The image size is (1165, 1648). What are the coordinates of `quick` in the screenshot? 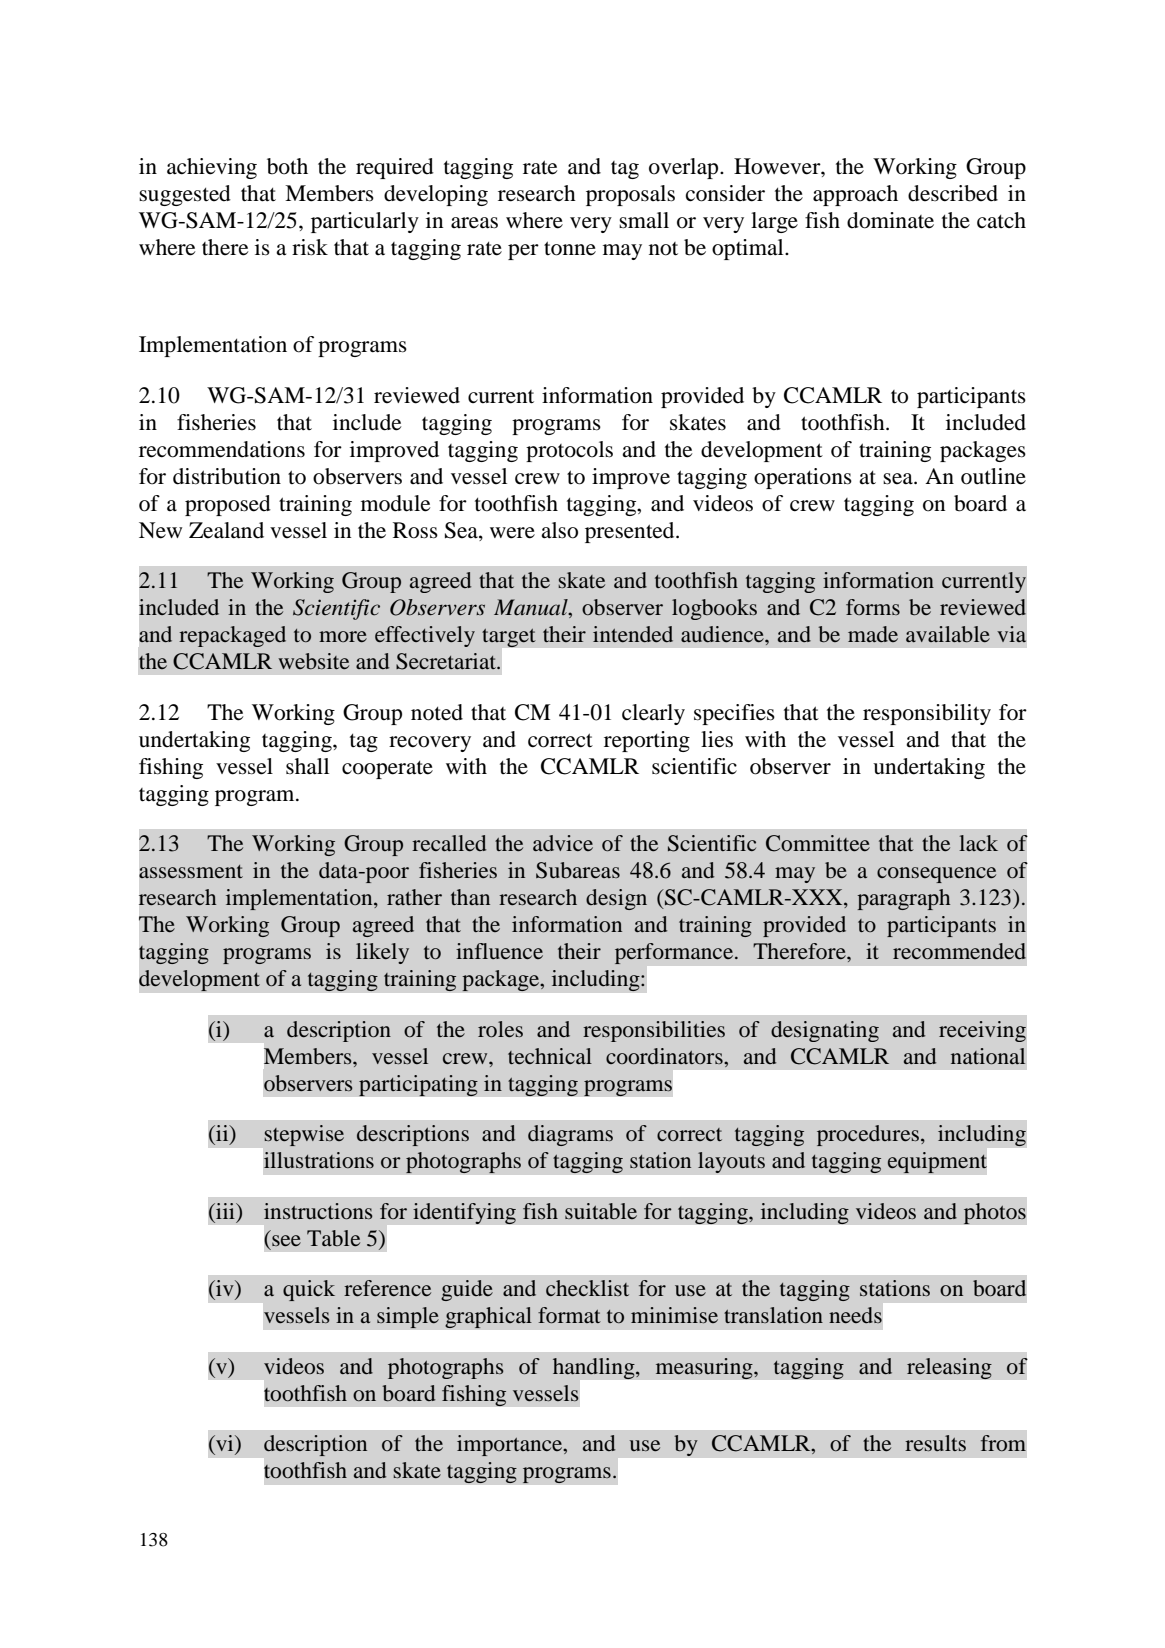 It's located at (309, 1290).
